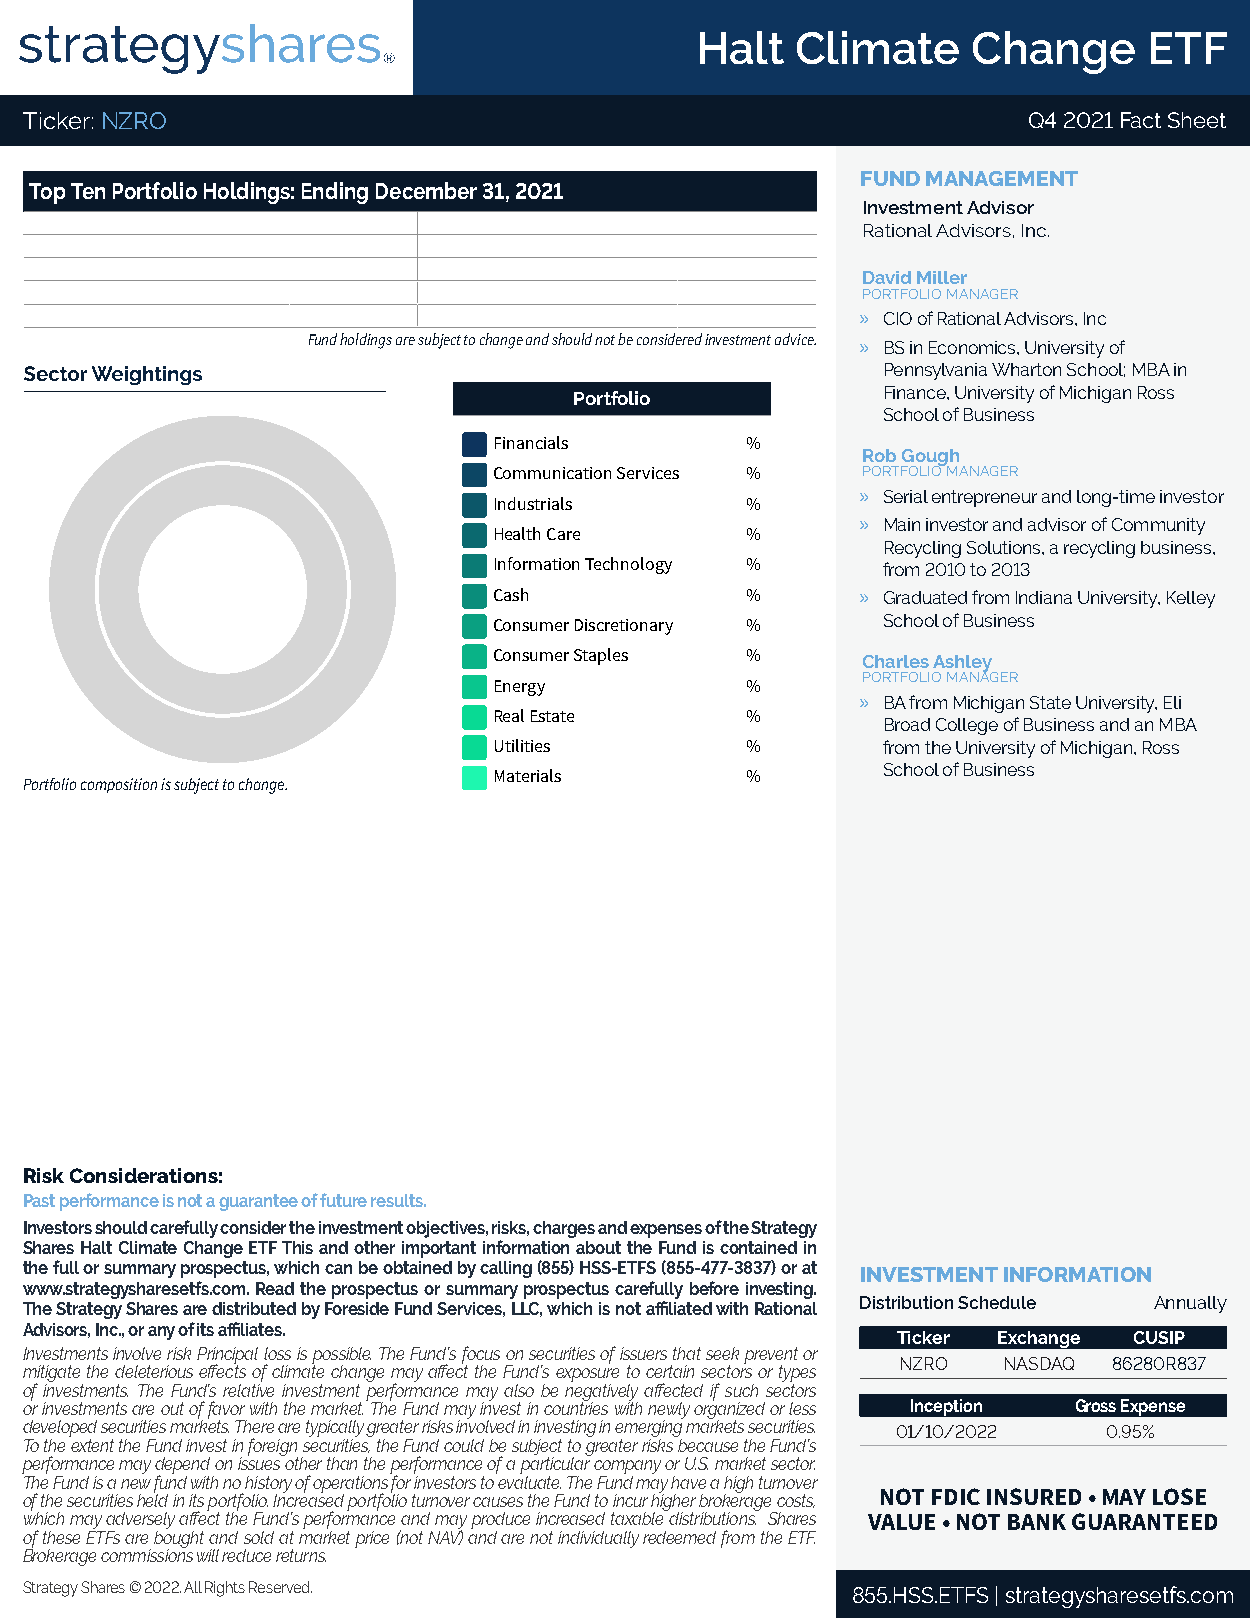  What do you see at coordinates (1002, 178) in the image?
I see `MANAGEMENT` at bounding box center [1002, 178].
